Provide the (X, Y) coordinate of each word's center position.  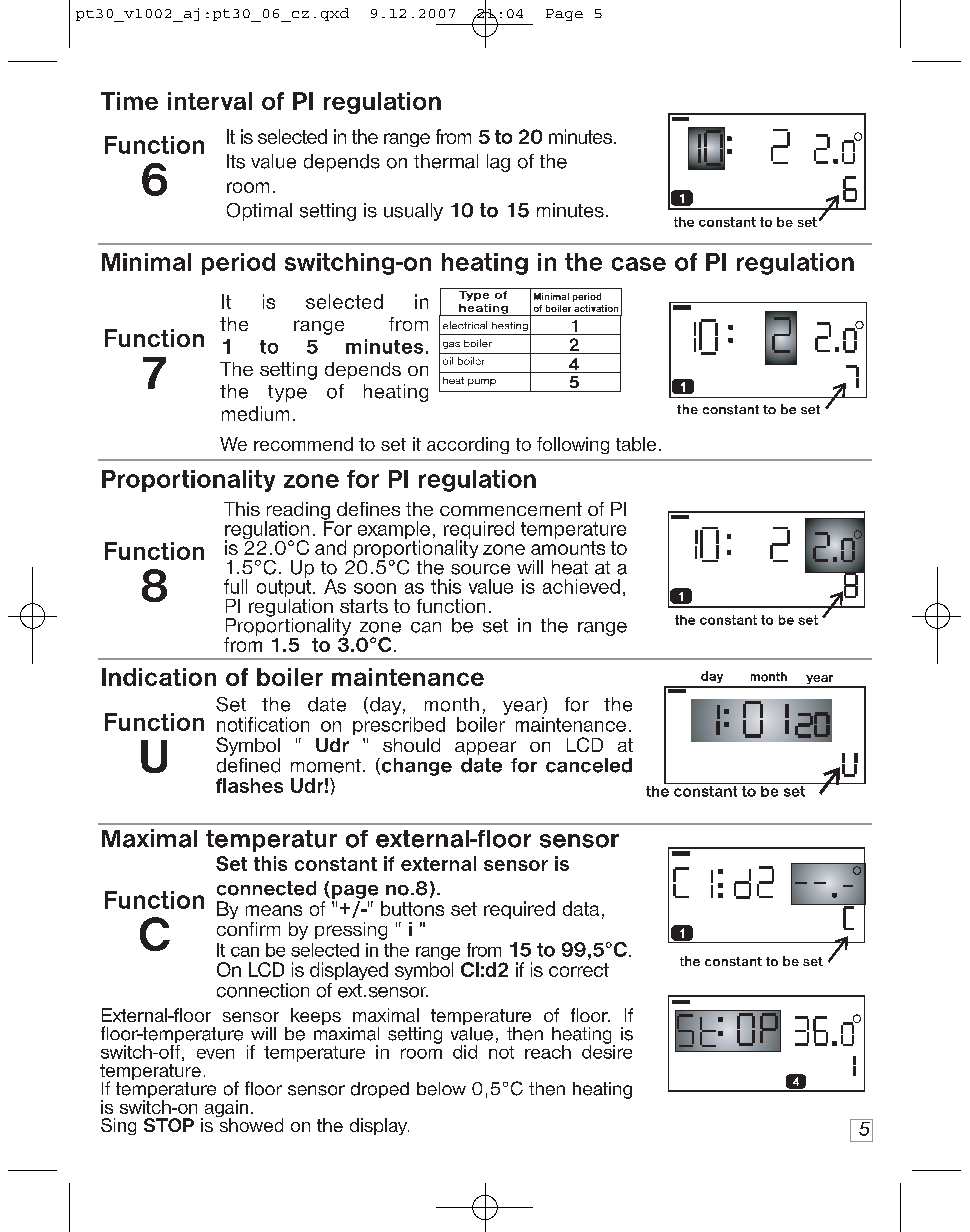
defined (248, 764)
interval (210, 101)
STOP (169, 1125)
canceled (589, 765)
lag (498, 163)
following (573, 445)
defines (368, 509)
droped (380, 1090)
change (415, 767)
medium (255, 413)
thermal (446, 161)
